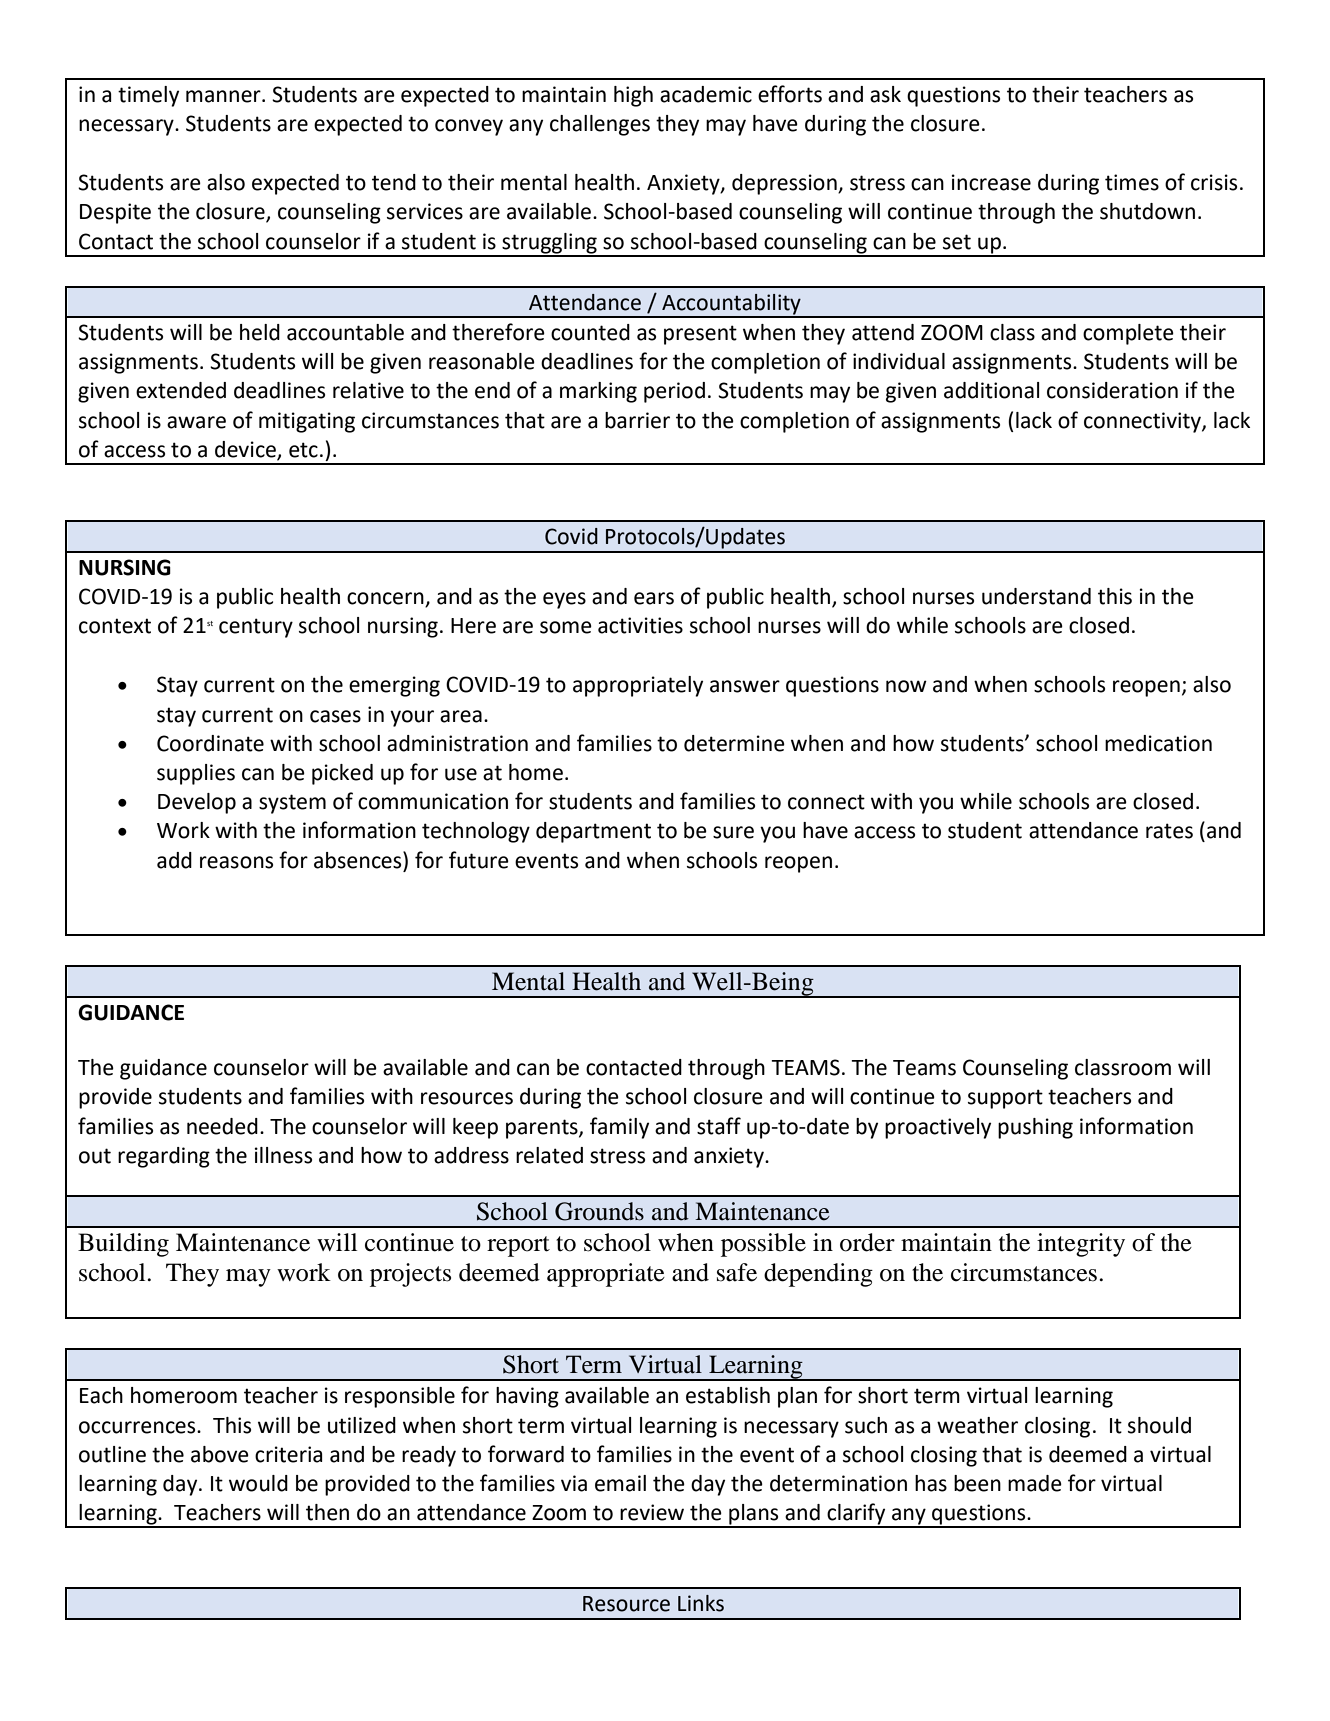  Describe the element at coordinates (256, 628) in the image. I see `century` at that location.
